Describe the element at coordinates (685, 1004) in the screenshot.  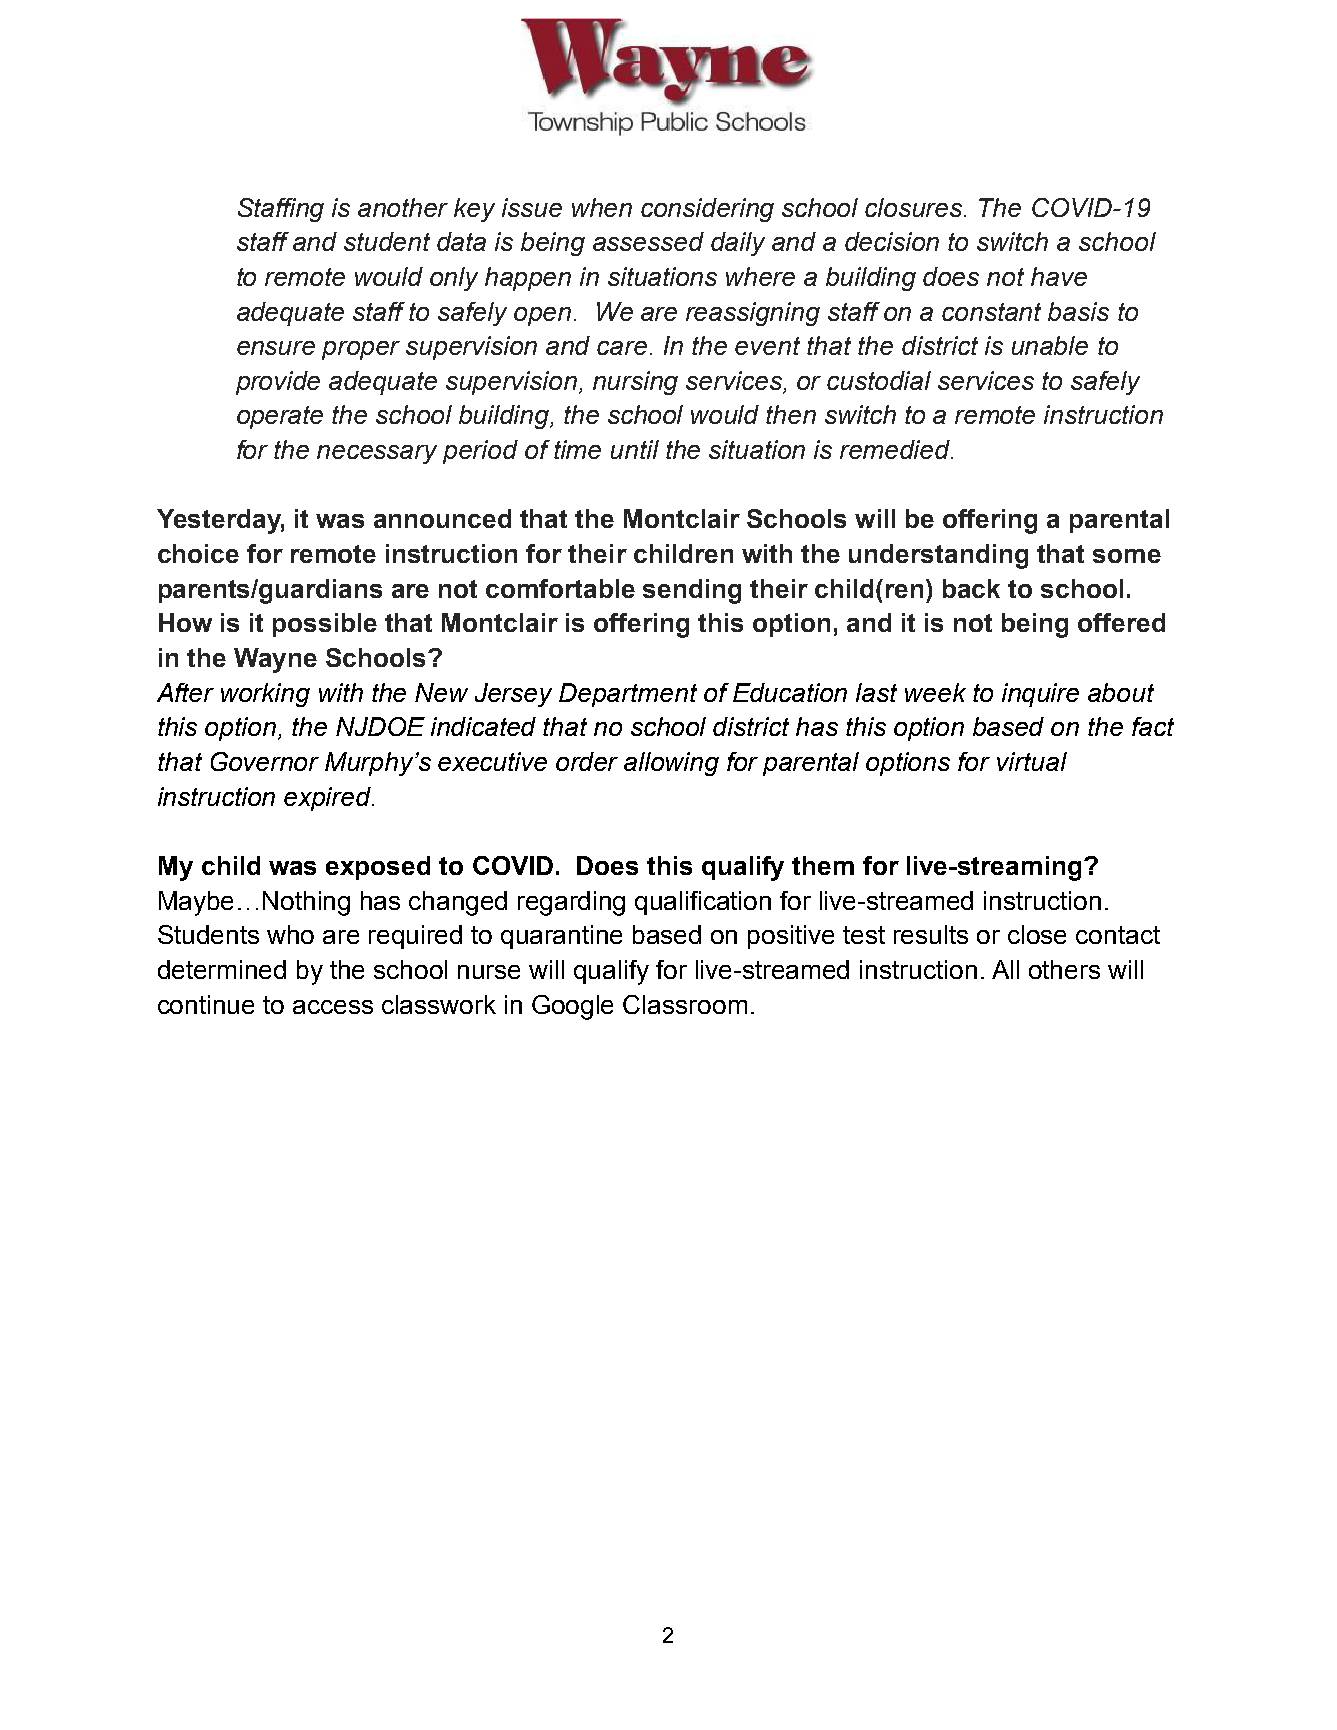
I see `Classroom` at that location.
